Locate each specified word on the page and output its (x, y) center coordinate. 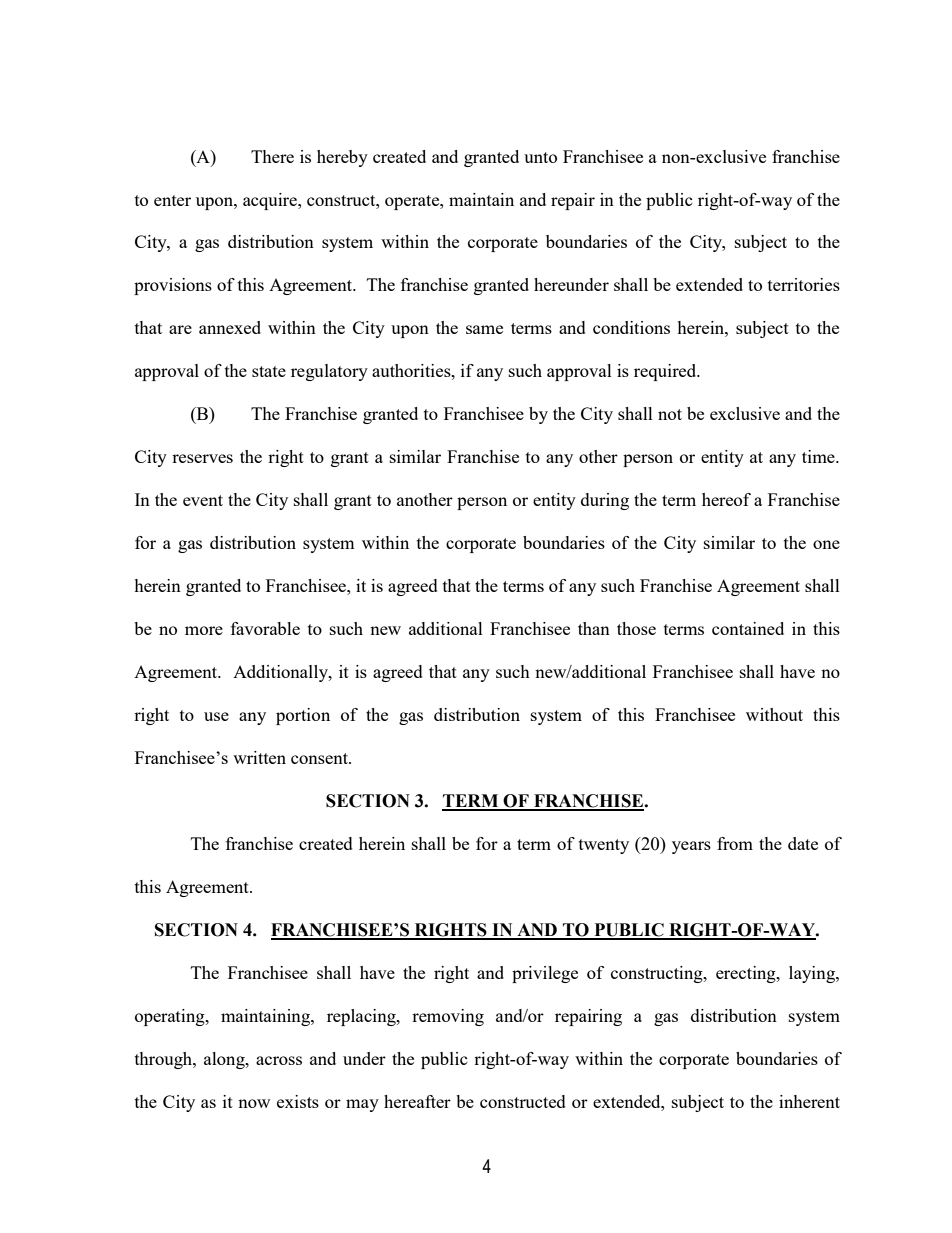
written (259, 757)
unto (540, 157)
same (484, 329)
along (225, 1060)
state (269, 371)
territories (804, 284)
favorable (265, 628)
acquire (271, 201)
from (735, 843)
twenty (604, 846)
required (666, 372)
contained (748, 628)
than (594, 628)
